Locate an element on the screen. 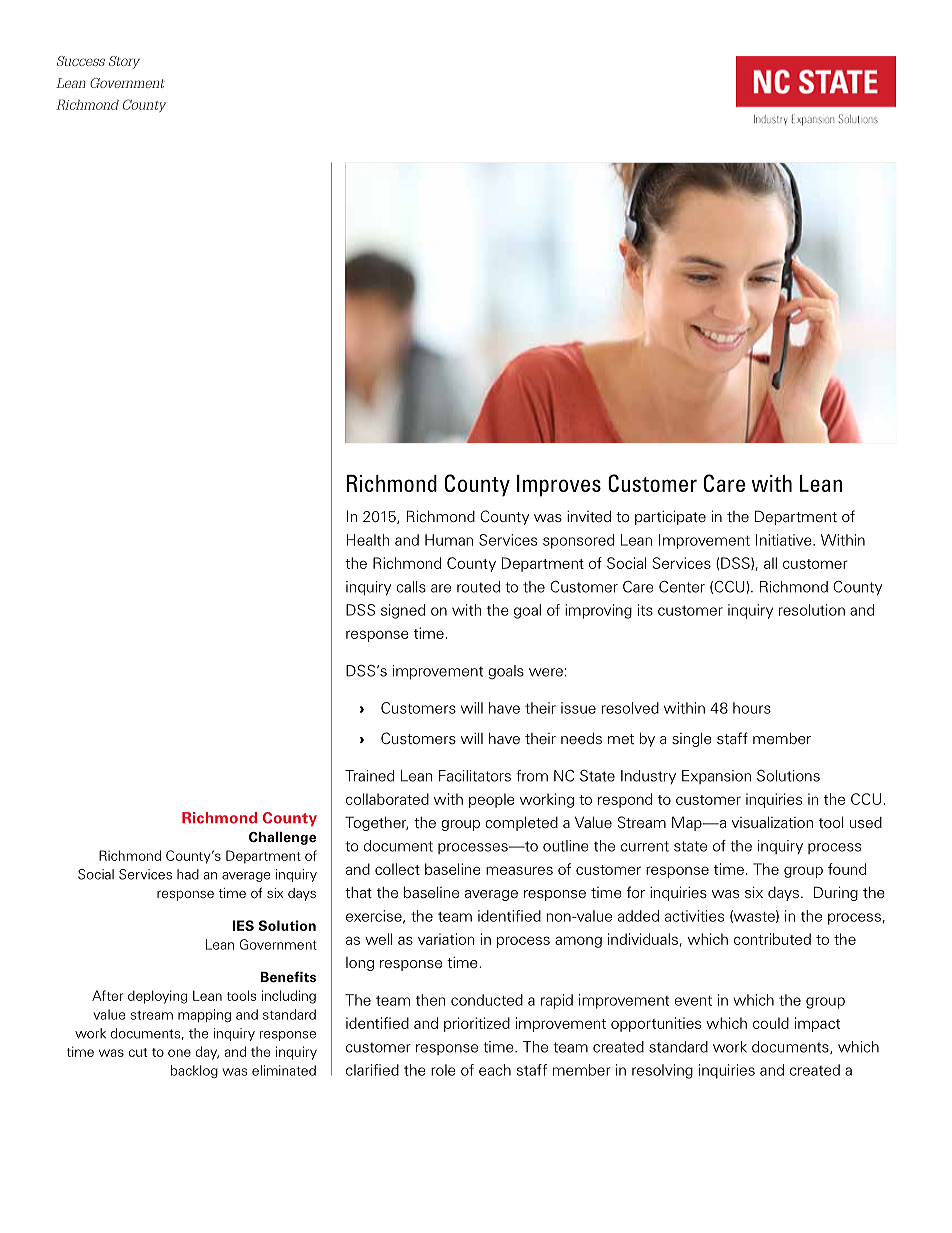  hours is located at coordinates (752, 708).
